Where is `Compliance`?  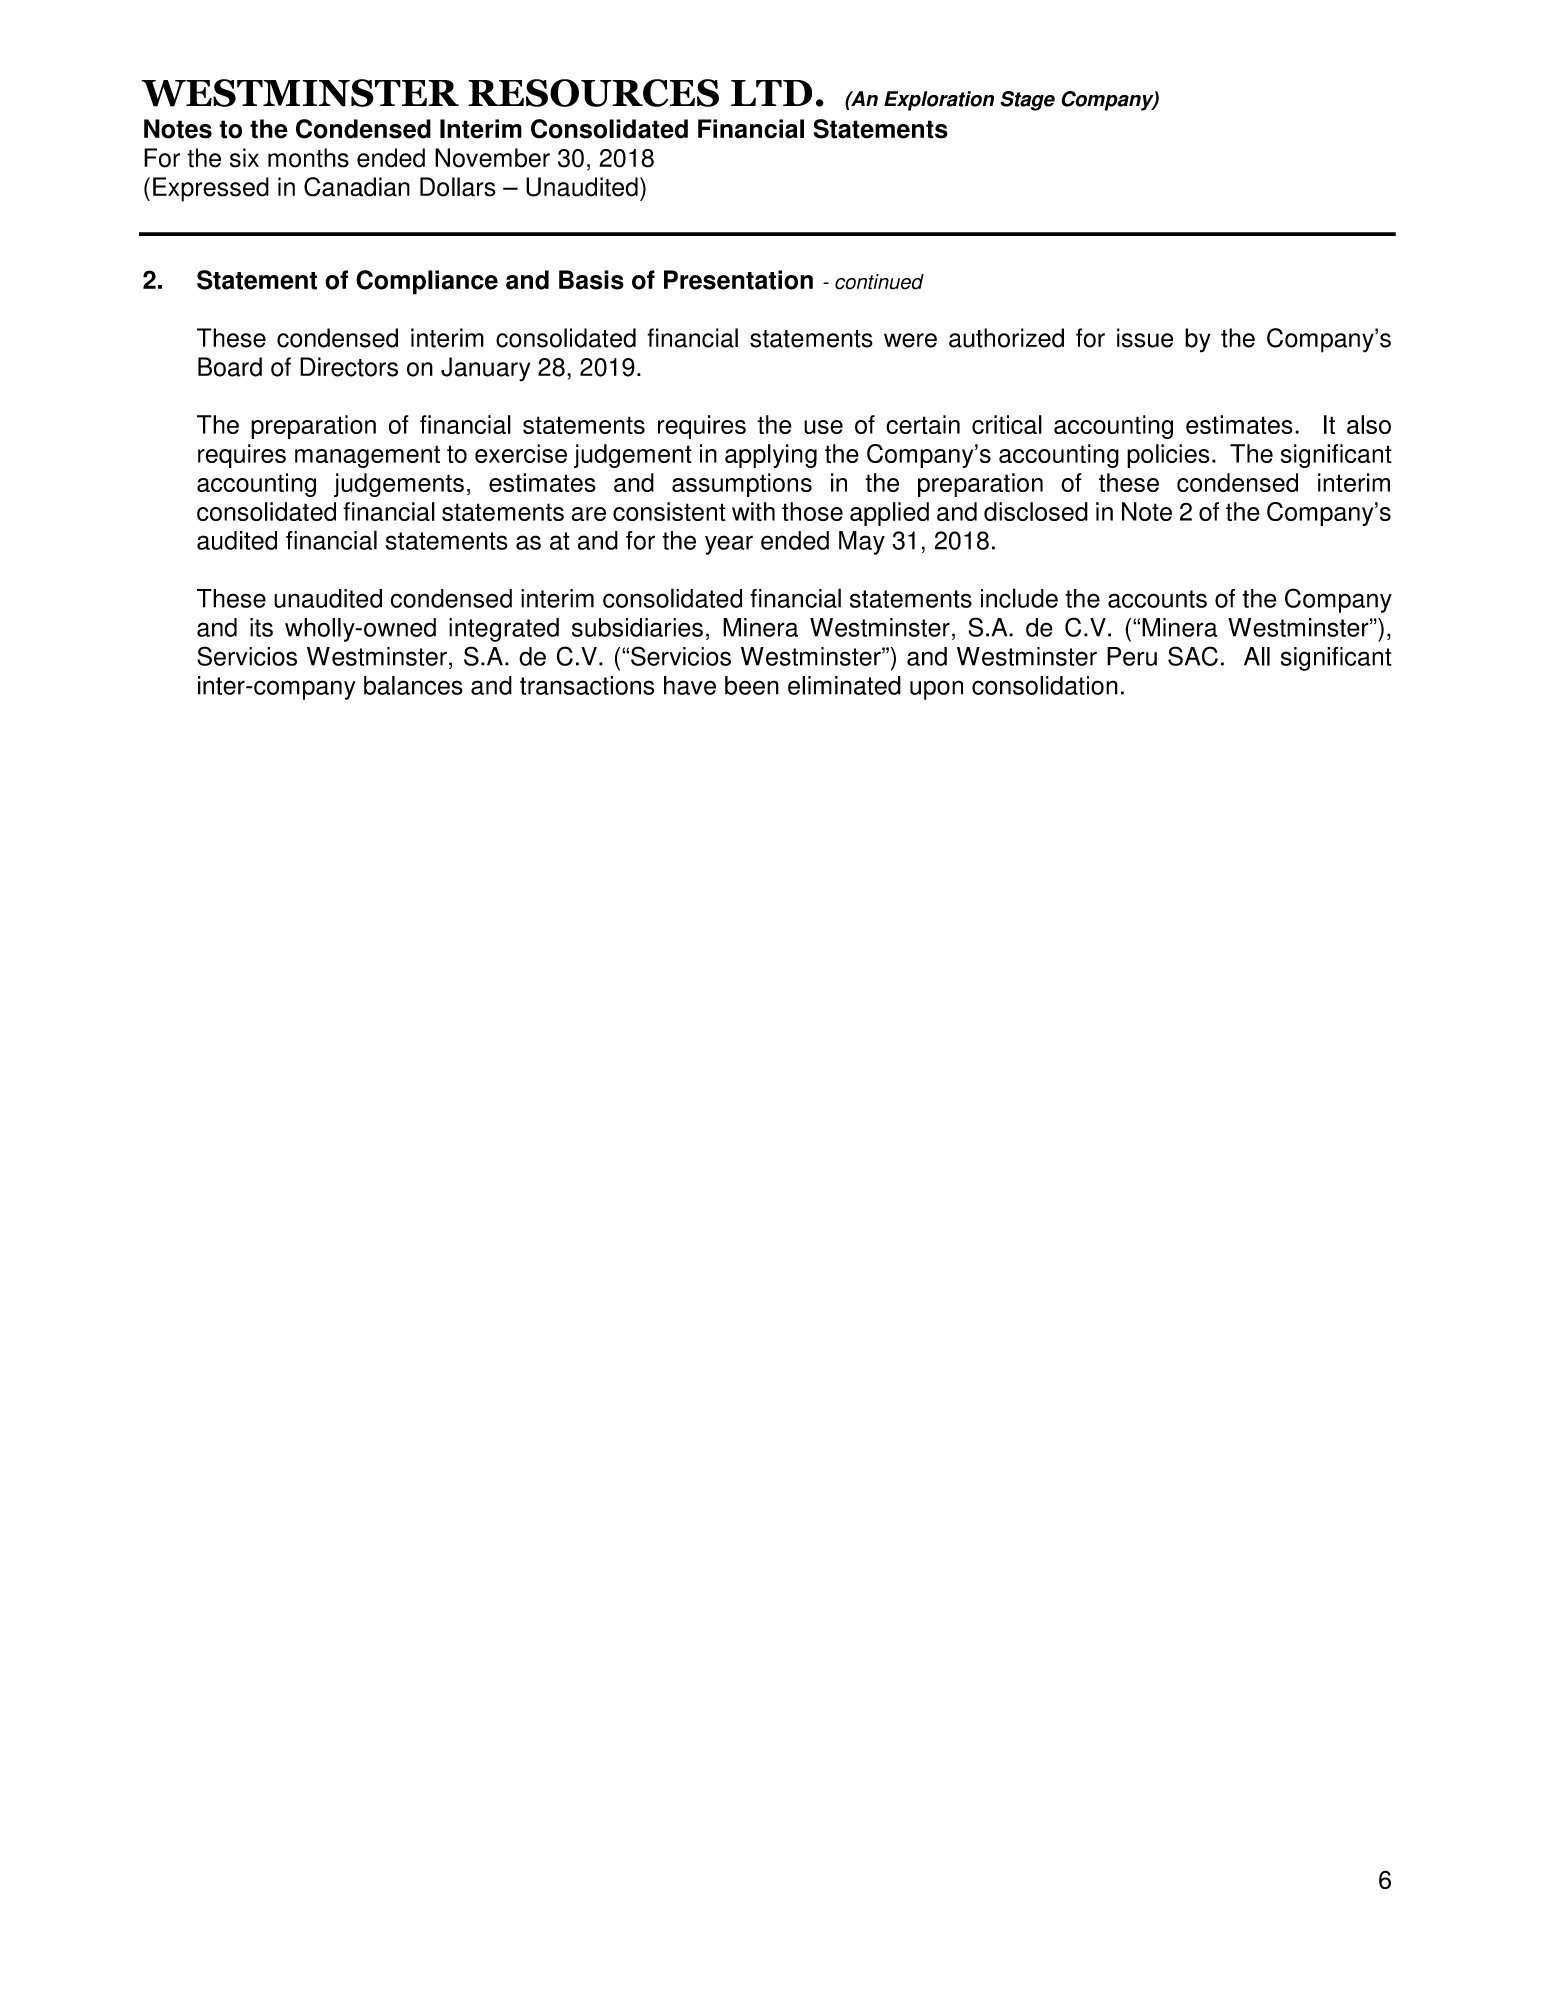
Compliance is located at coordinates (427, 282).
